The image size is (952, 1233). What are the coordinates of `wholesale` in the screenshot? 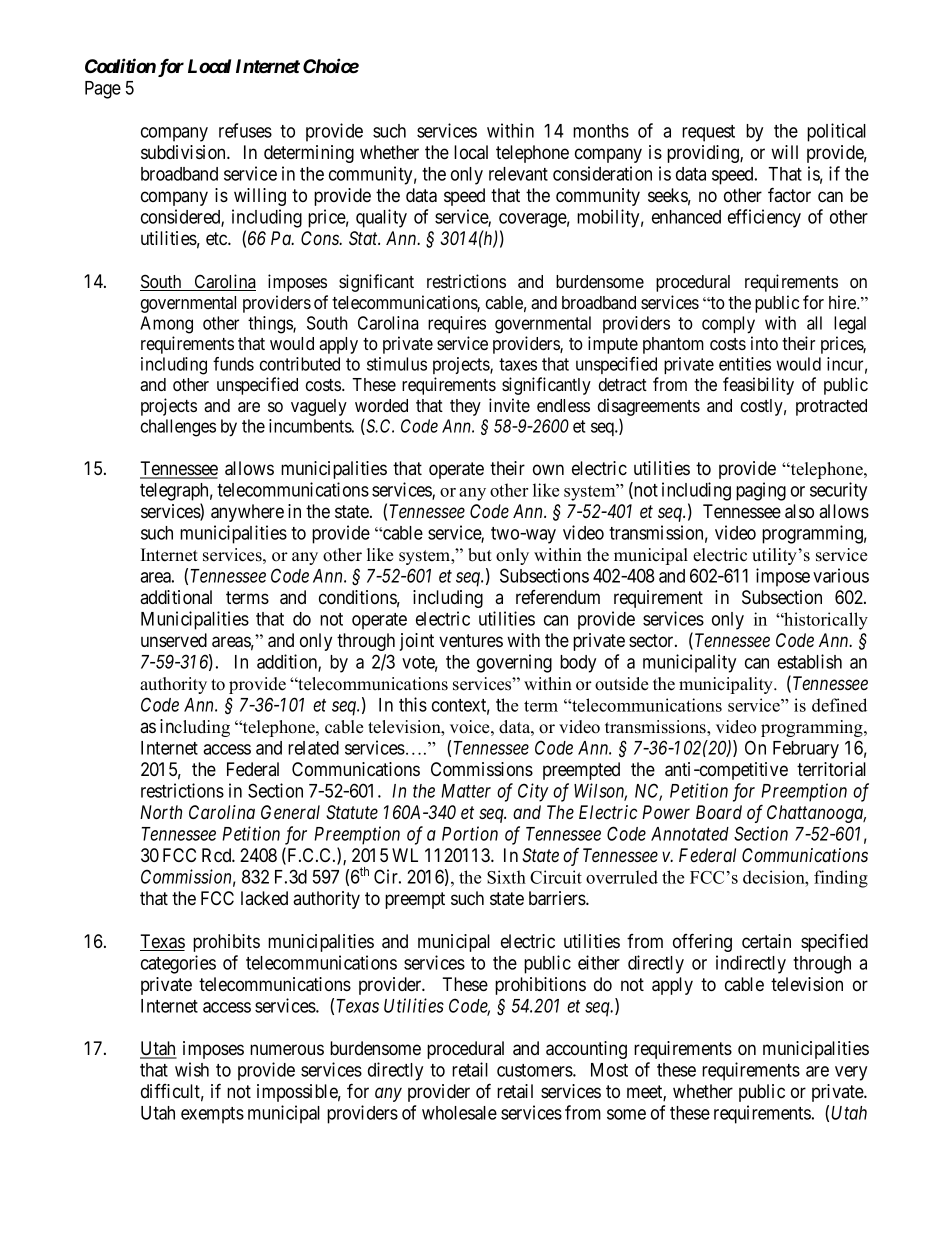 It's located at (459, 1113).
